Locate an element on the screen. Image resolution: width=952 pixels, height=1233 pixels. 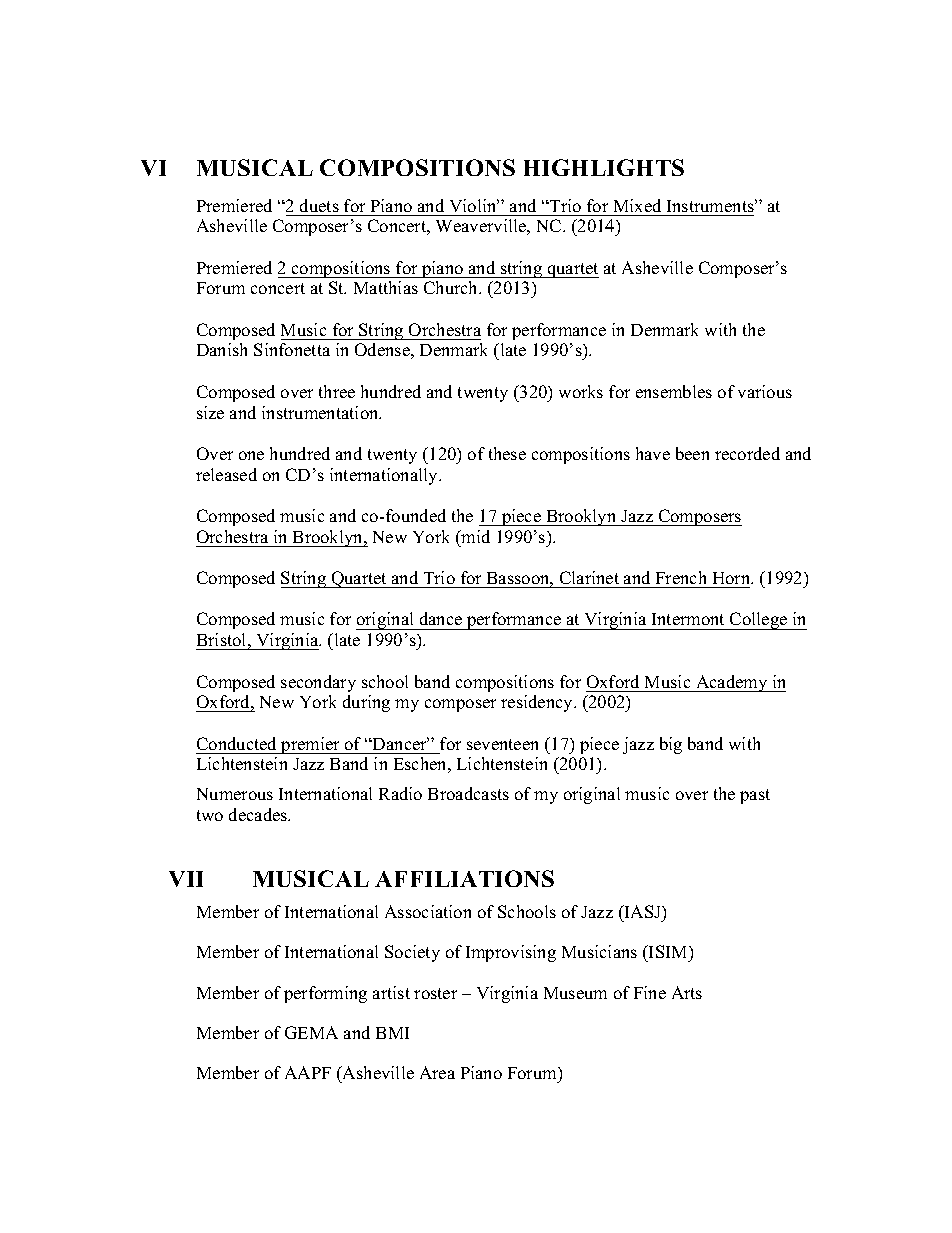
duets is located at coordinates (319, 205).
